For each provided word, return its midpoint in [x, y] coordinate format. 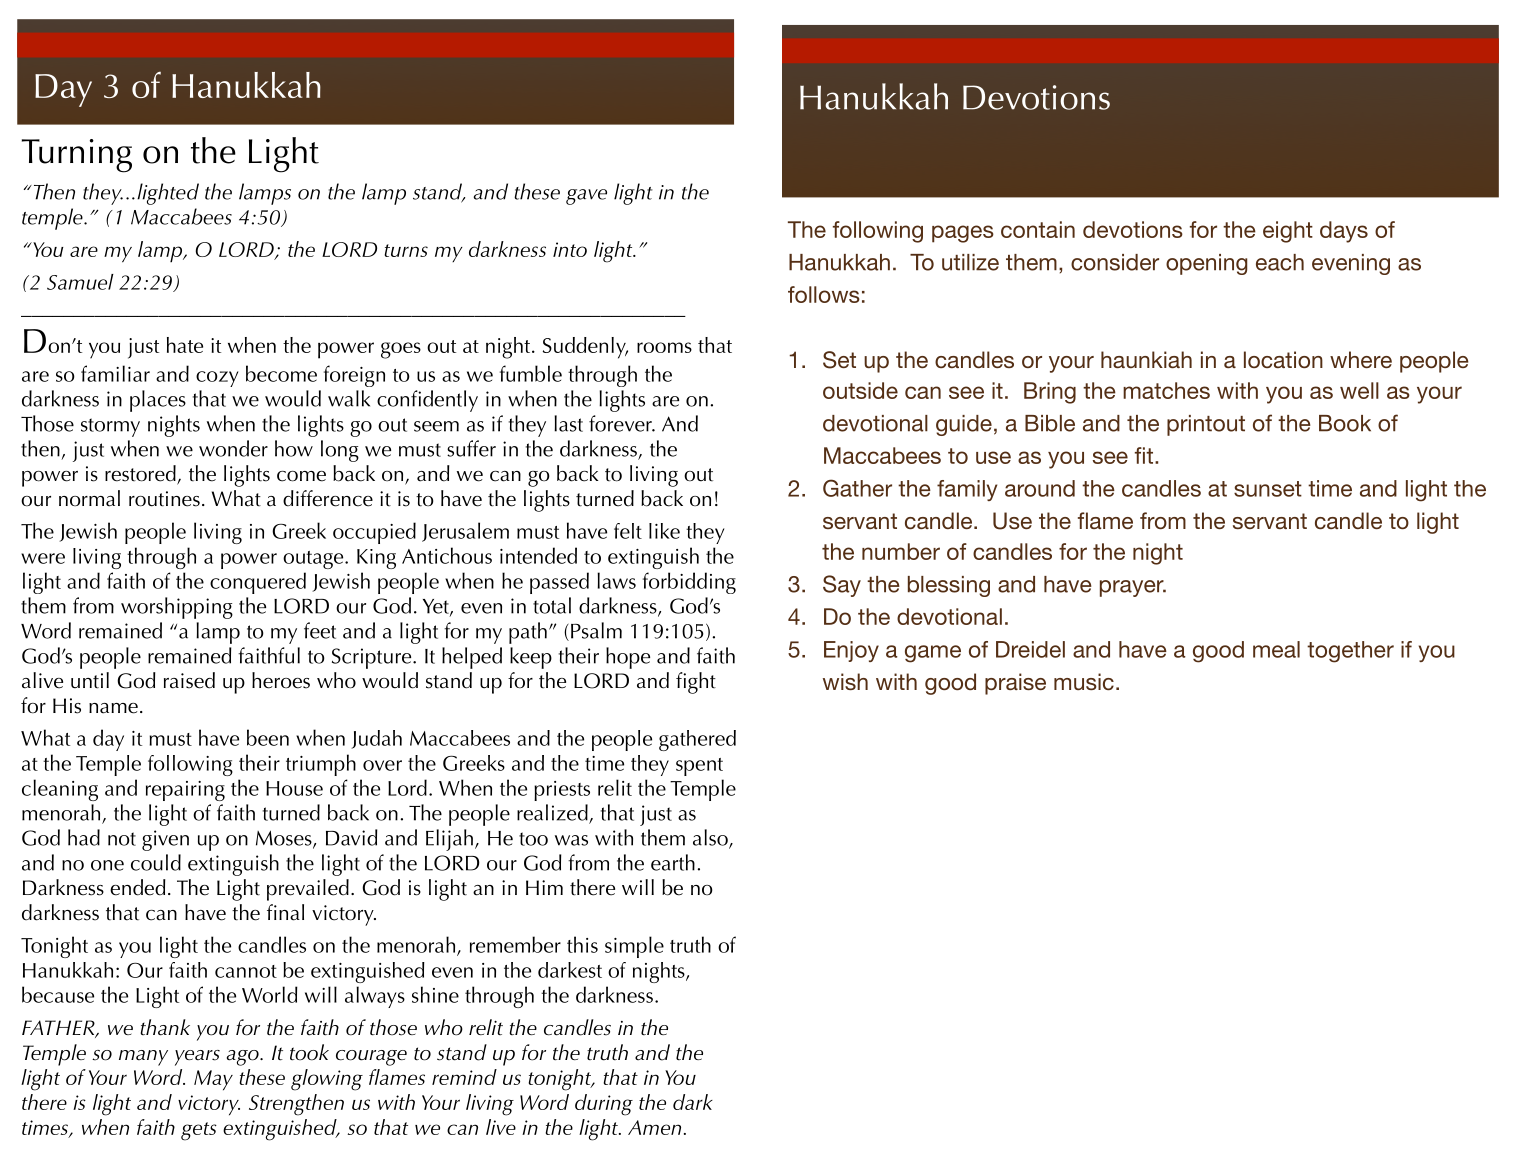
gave [586, 197]
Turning [77, 156]
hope [628, 658]
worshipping [177, 608]
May [213, 1080]
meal [1276, 649]
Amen [654, 1127]
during [604, 1105]
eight [1288, 232]
